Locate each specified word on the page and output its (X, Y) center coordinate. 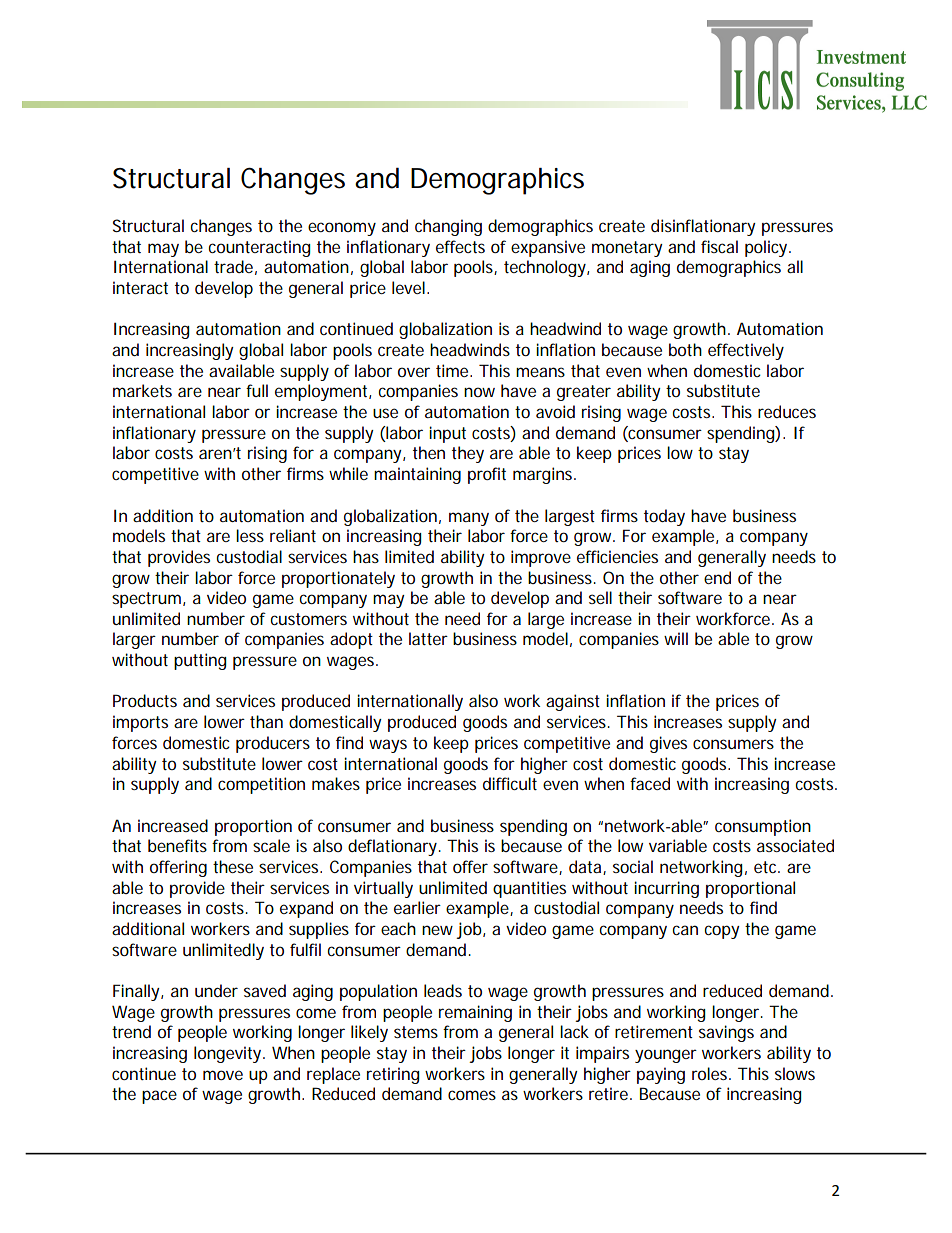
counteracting (259, 248)
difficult (510, 783)
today (664, 517)
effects (460, 246)
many (469, 519)
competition (261, 785)
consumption (763, 827)
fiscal (719, 246)
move (223, 1075)
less (250, 535)
